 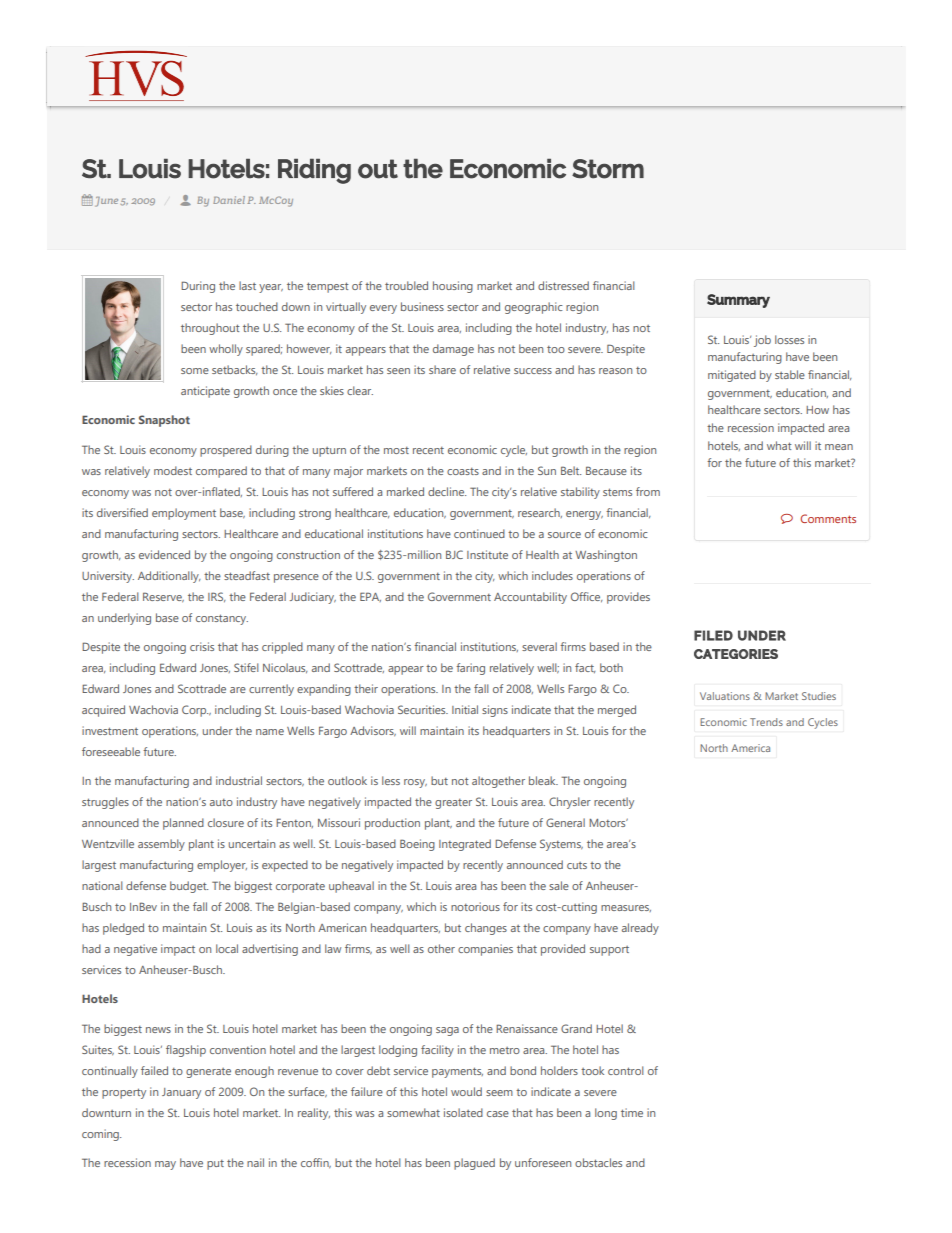 I want to click on housing, so click(x=453, y=287).
